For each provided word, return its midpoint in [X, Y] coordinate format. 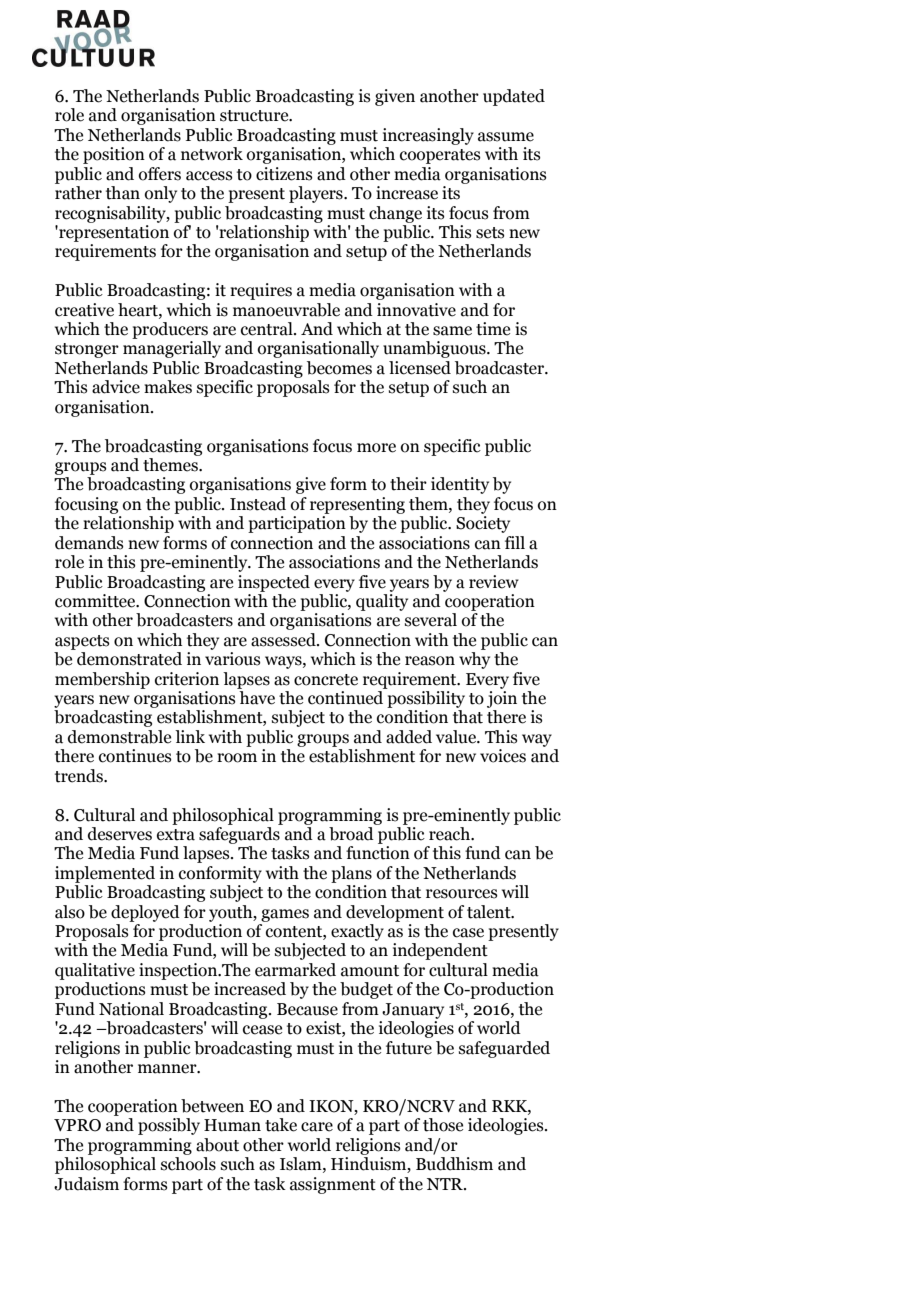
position [114, 155]
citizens [284, 174]
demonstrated [129, 659]
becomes [339, 368]
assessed [284, 640]
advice [116, 387]
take [281, 1125]
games [285, 915]
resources [462, 894]
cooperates [440, 156]
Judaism [86, 1184]
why [474, 660]
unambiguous [435, 349]
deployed [145, 913]
